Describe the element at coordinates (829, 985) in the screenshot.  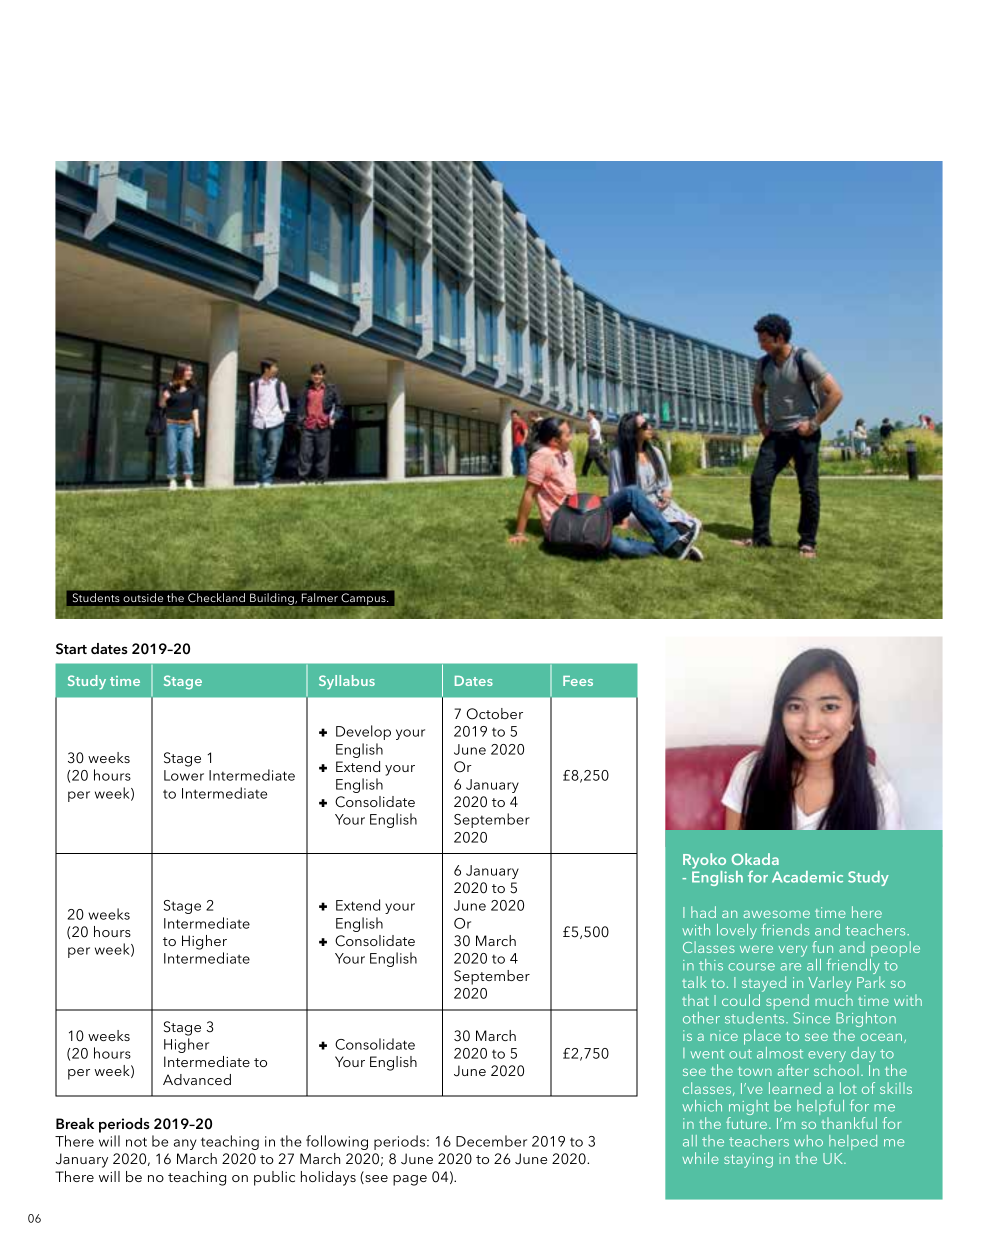
I see `Varley` at that location.
